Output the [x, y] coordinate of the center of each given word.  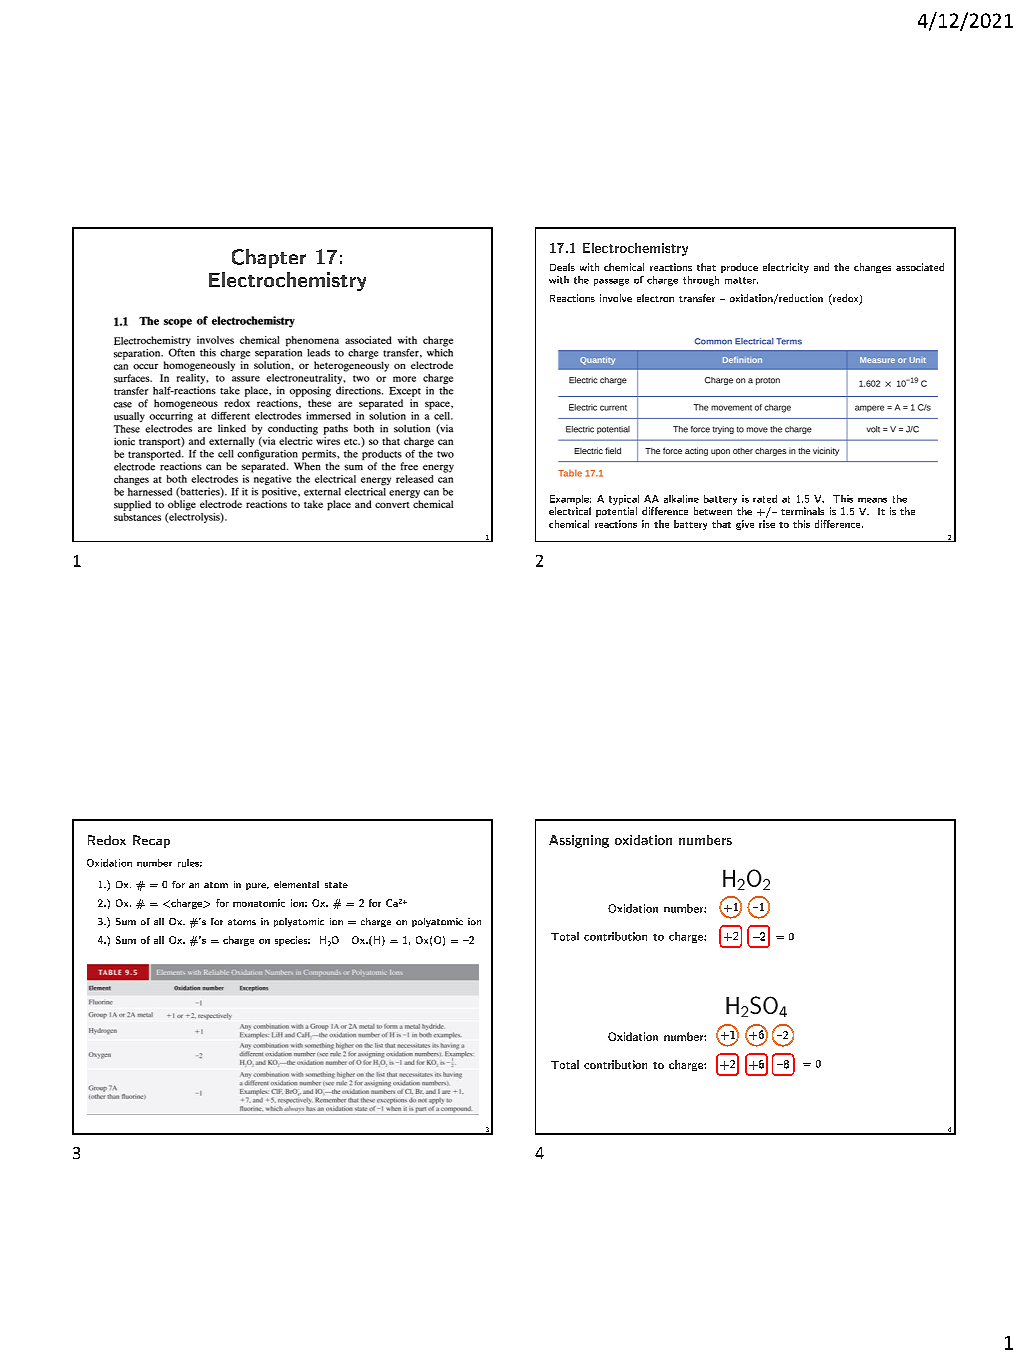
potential [616, 512]
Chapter [269, 258]
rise [767, 524]
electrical [570, 511]
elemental [296, 884]
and [821, 267]
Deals [562, 267]
